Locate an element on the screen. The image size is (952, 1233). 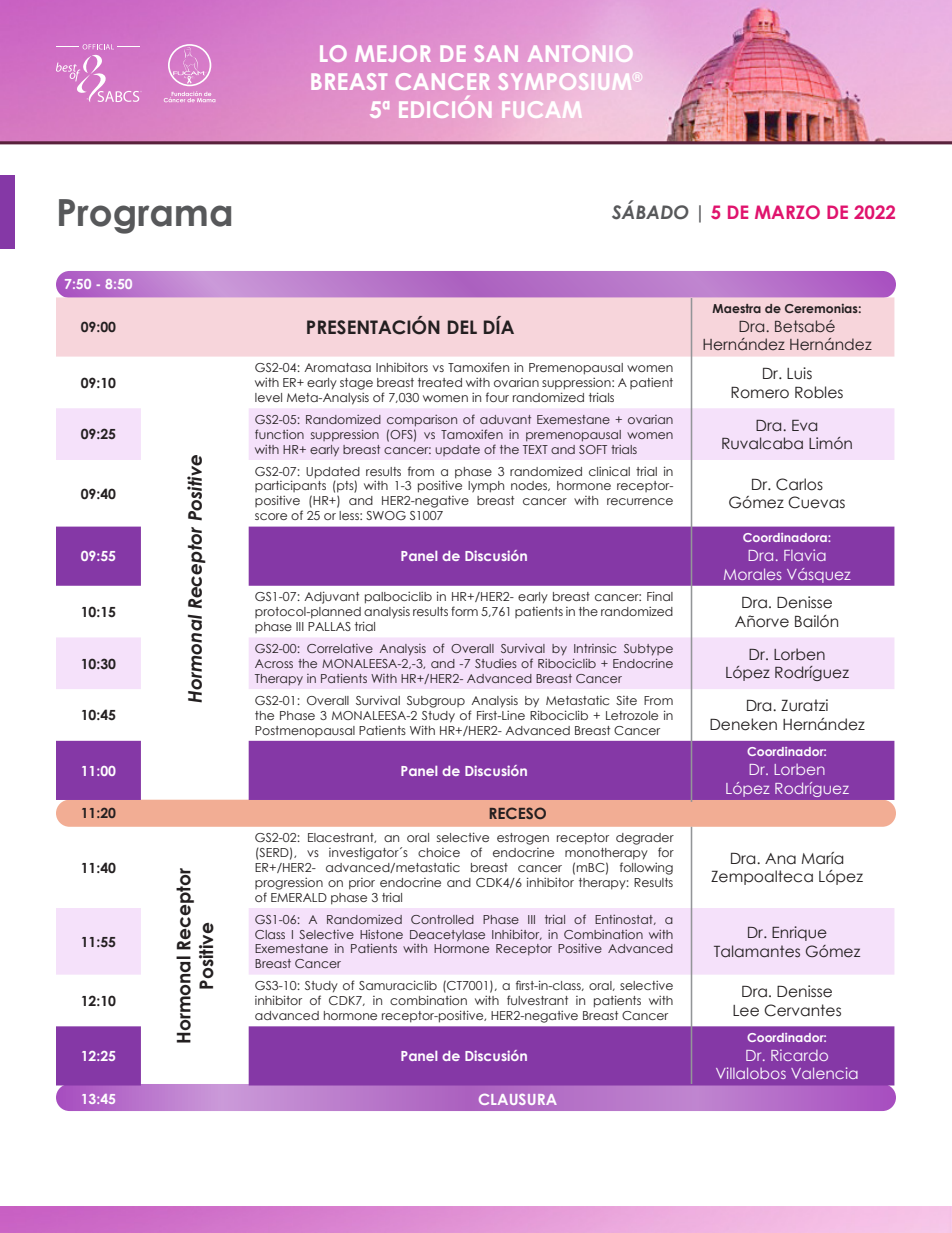
Flavia is located at coordinates (805, 555).
